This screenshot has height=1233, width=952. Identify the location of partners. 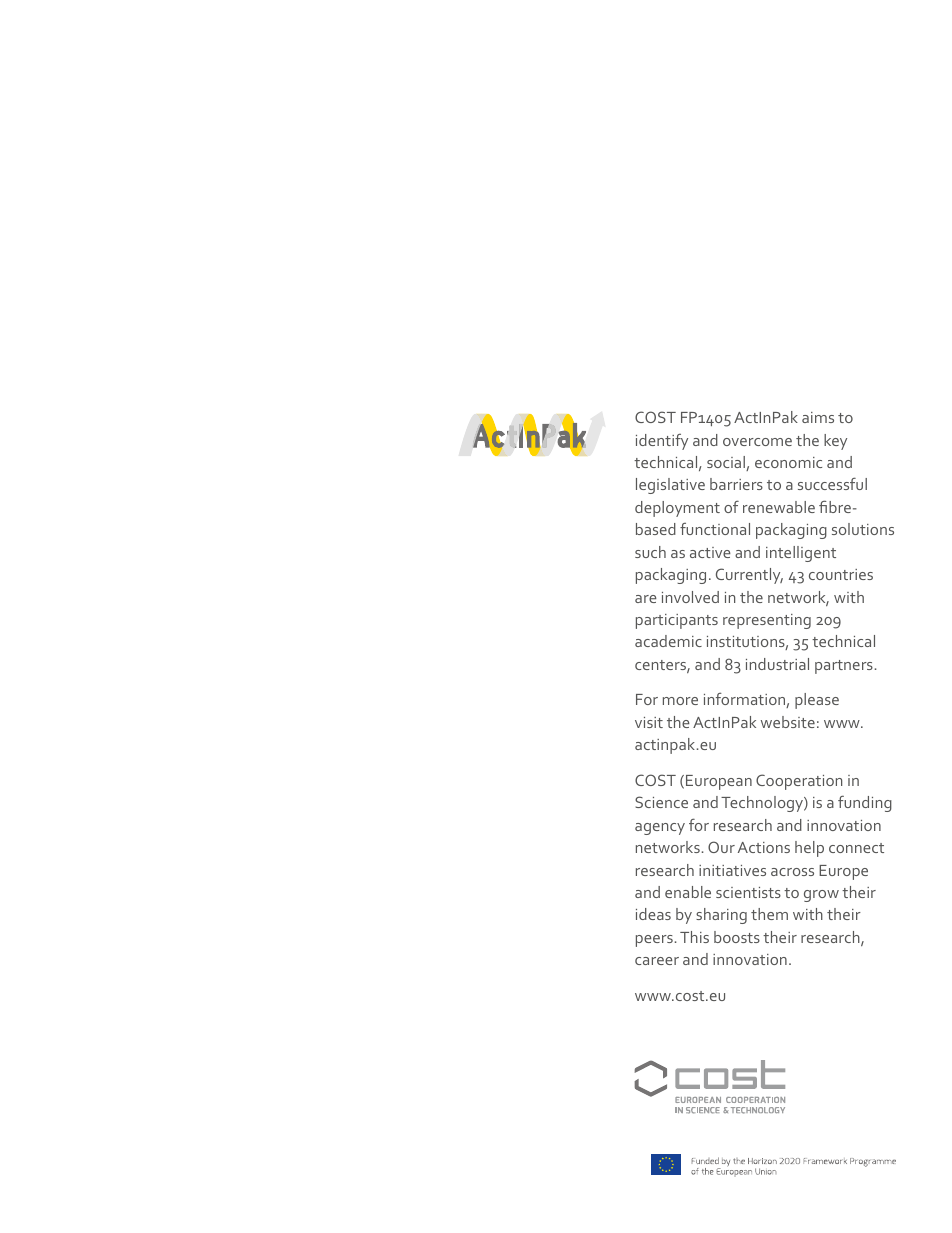
(844, 667).
